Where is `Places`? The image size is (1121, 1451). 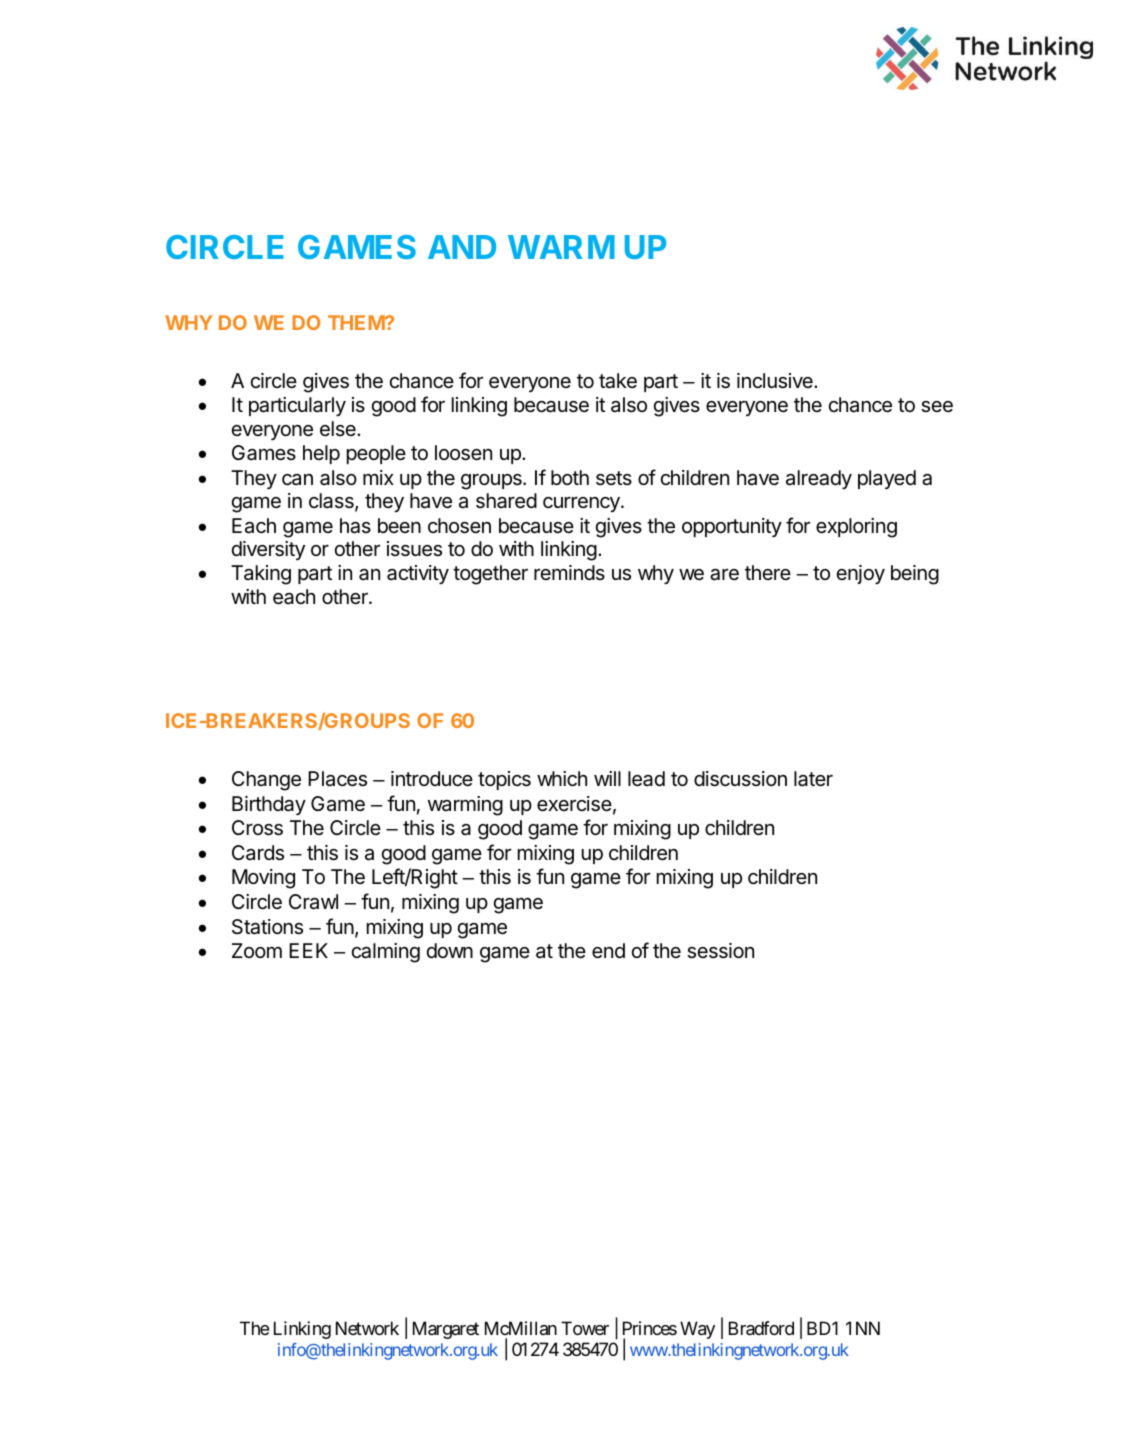
Places is located at coordinates (337, 779).
